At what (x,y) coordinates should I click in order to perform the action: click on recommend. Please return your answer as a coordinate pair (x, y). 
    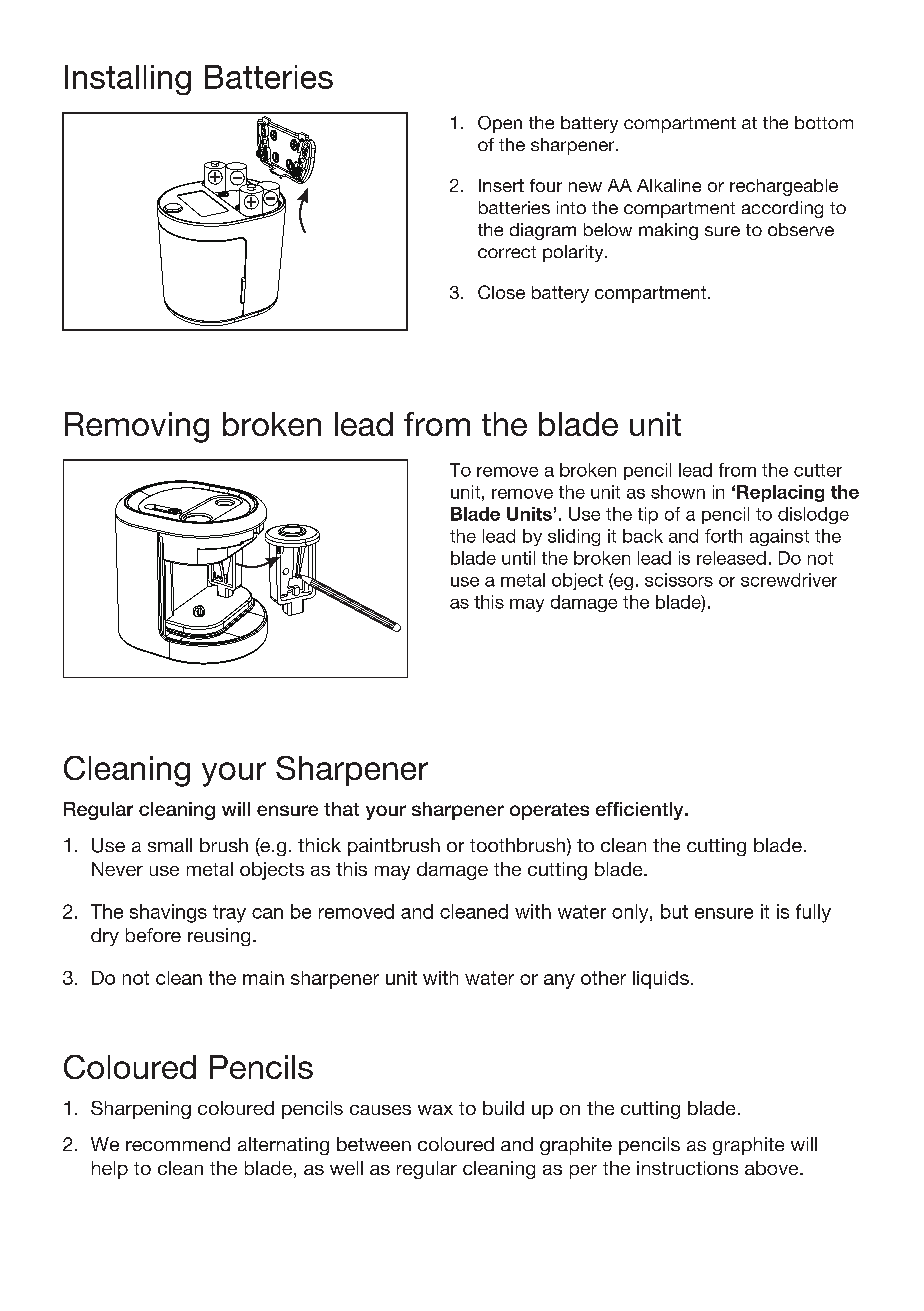
    Looking at the image, I should click on (178, 1144).
